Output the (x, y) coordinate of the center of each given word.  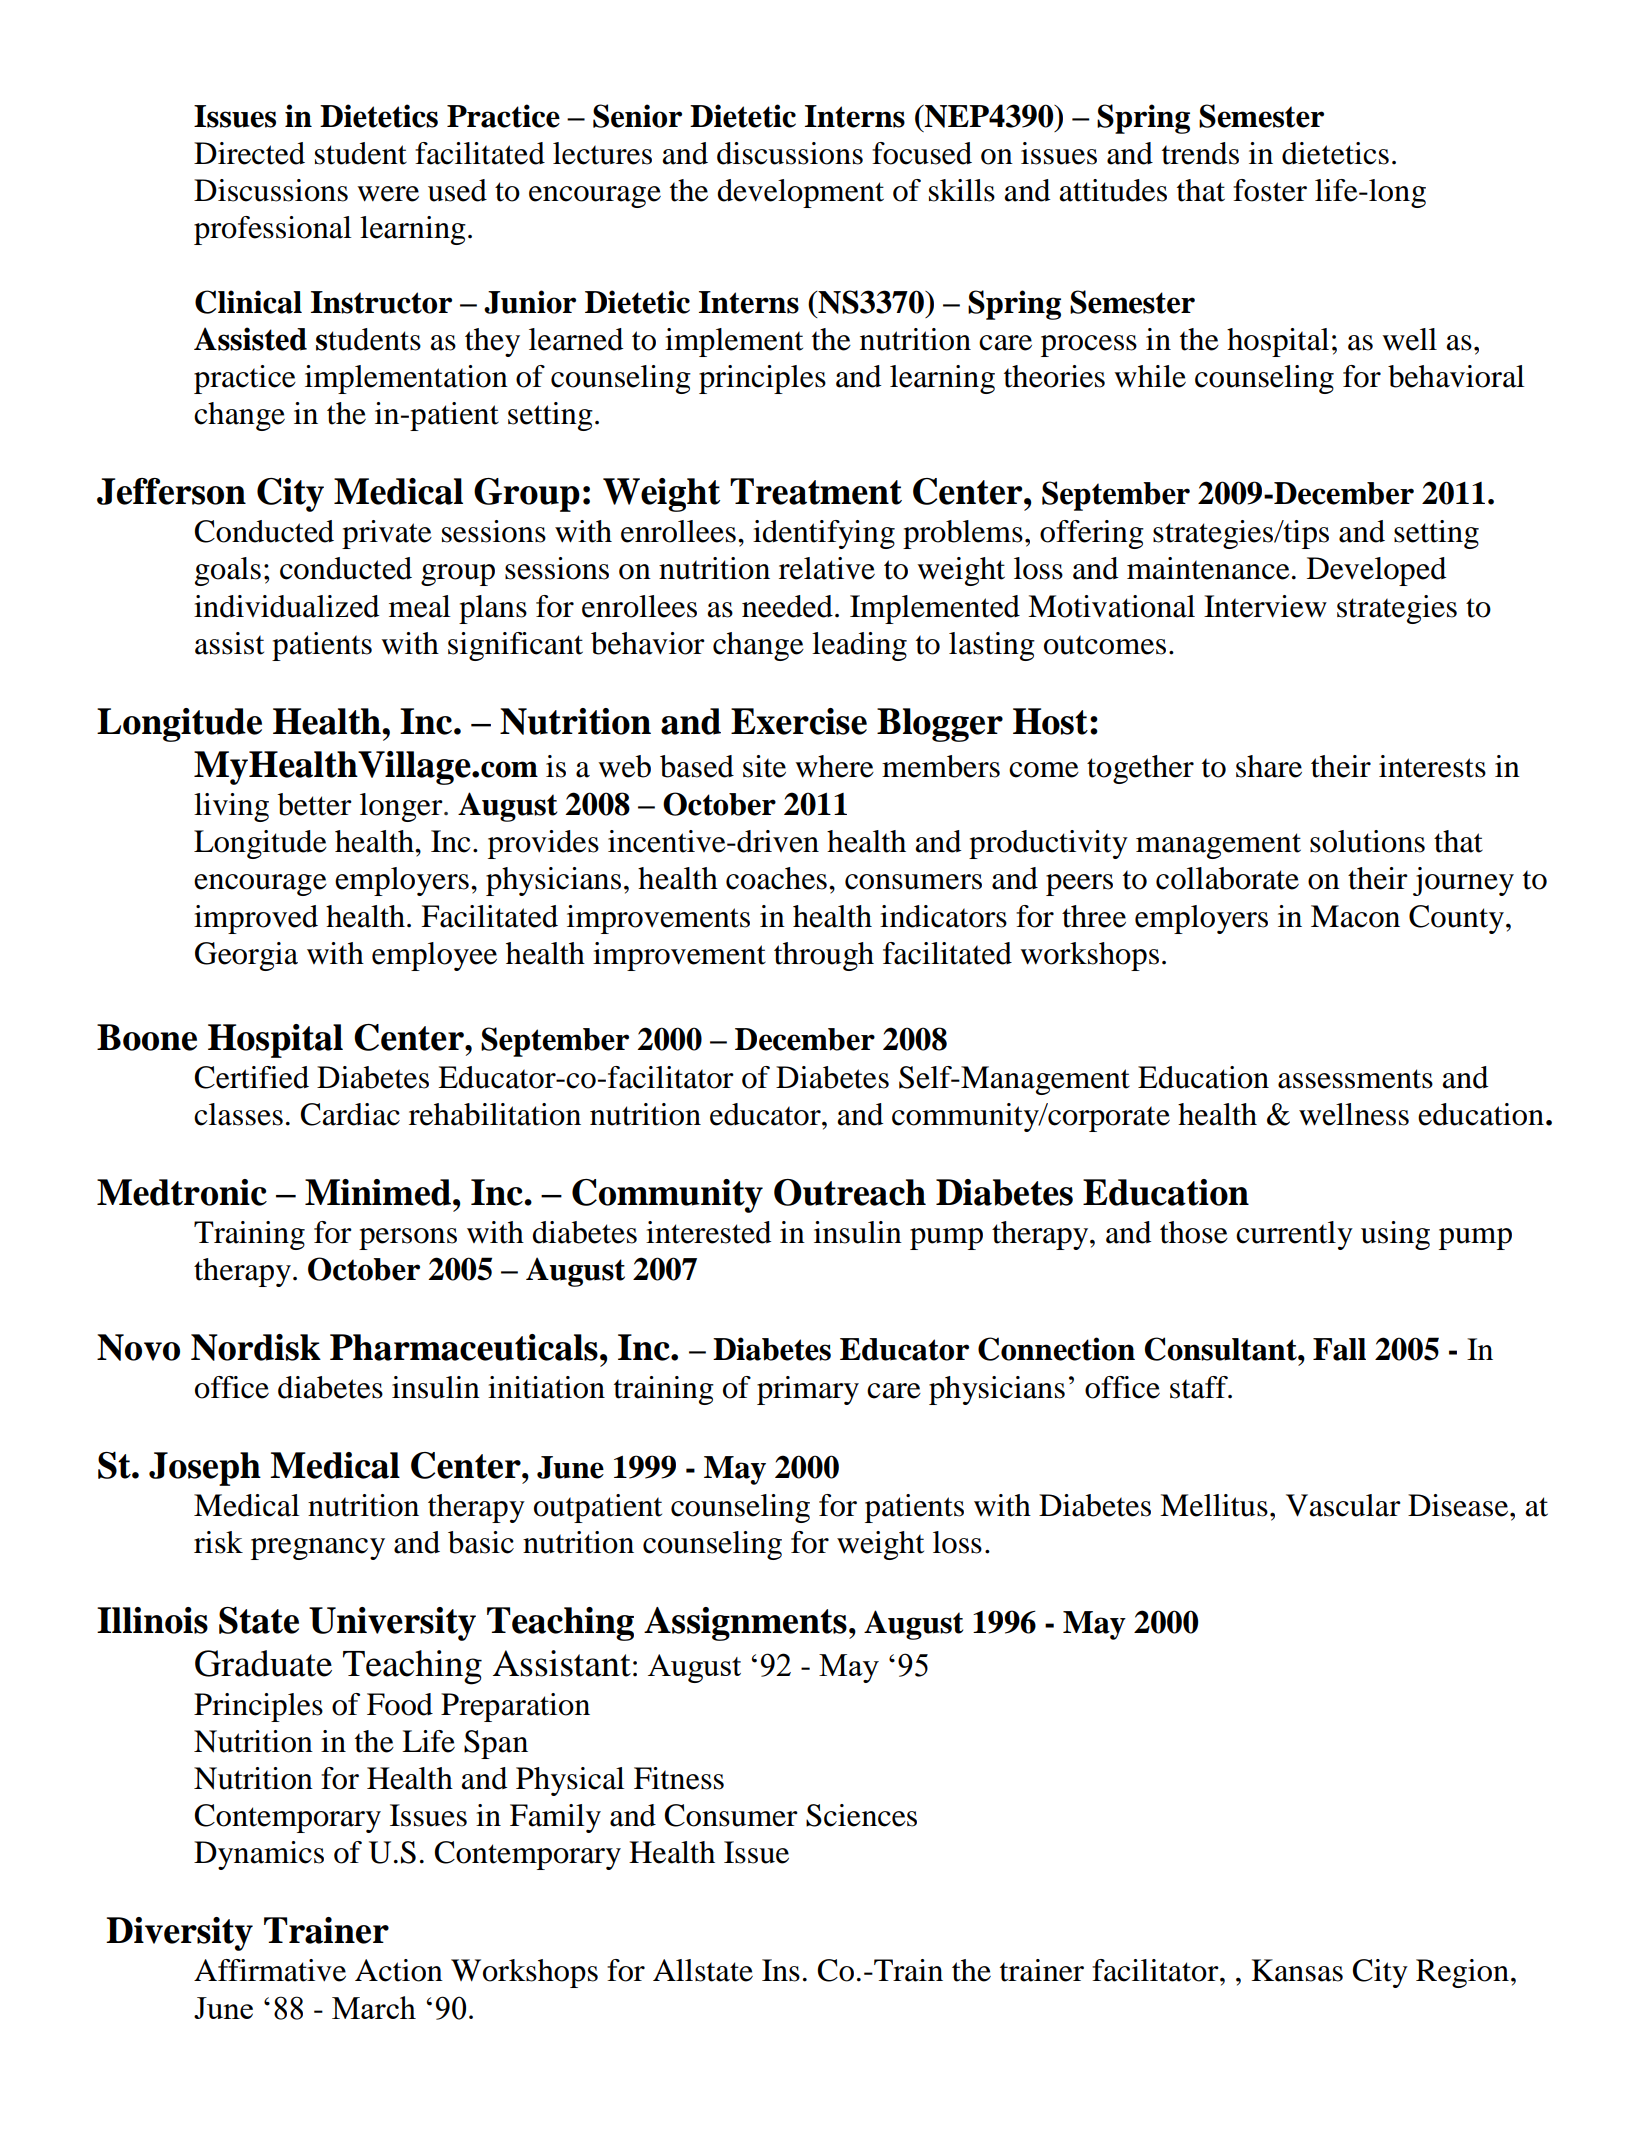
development (800, 193)
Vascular (1343, 1505)
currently (1294, 1235)
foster (1270, 190)
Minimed (379, 1192)
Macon (1355, 916)
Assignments (745, 1624)
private (387, 534)
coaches (776, 878)
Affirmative (270, 1970)
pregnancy (318, 1549)
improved (256, 919)
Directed (249, 153)
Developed (1376, 571)
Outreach (850, 1192)
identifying (824, 534)
